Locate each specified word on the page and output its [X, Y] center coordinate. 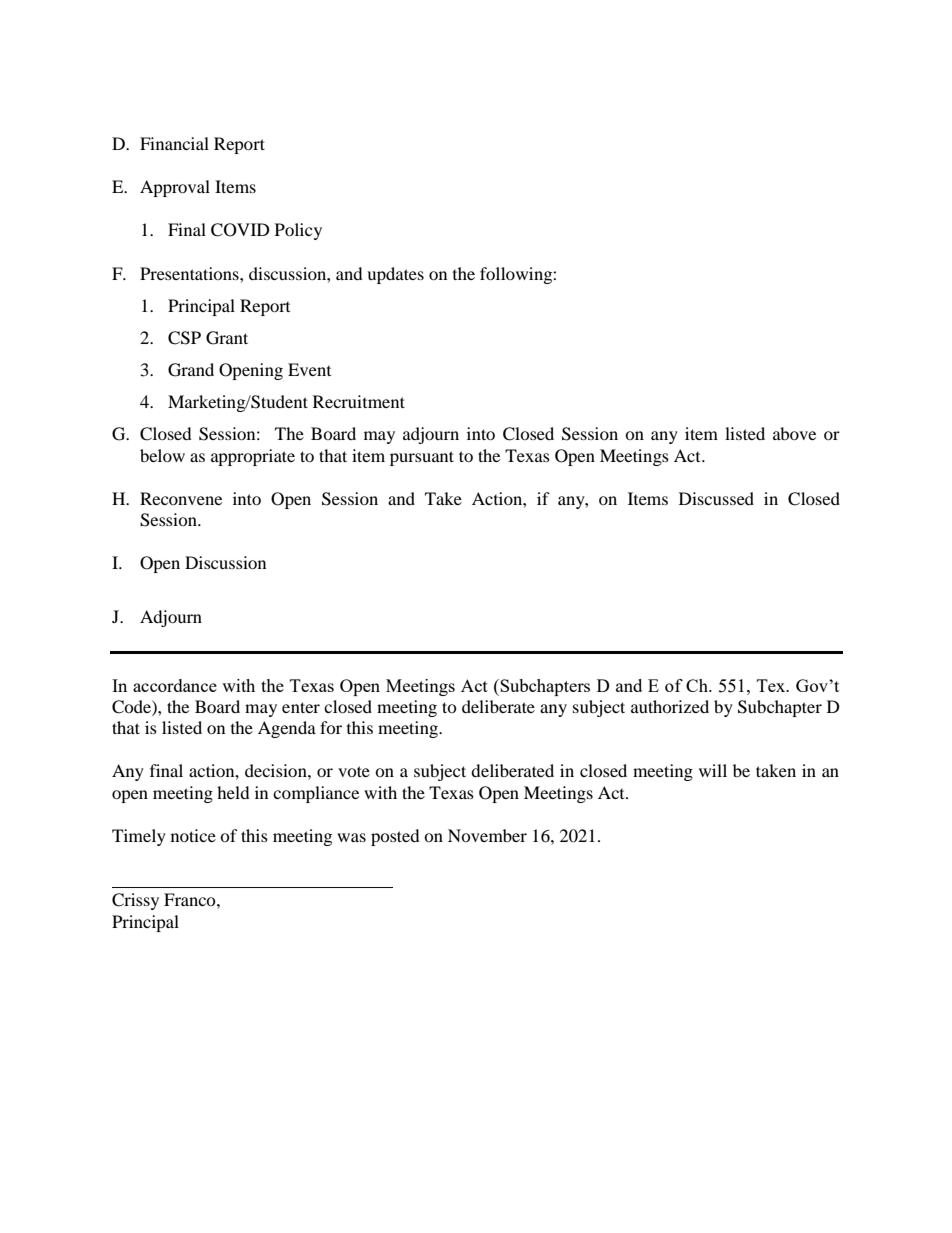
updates [395, 275]
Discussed [716, 498]
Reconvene [181, 498]
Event [309, 369]
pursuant [422, 458]
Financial [174, 143]
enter [301, 707]
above [794, 433]
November [487, 835]
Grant [227, 338]
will [713, 770]
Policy [298, 231]
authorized [670, 706]
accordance [175, 685]
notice [193, 835]
